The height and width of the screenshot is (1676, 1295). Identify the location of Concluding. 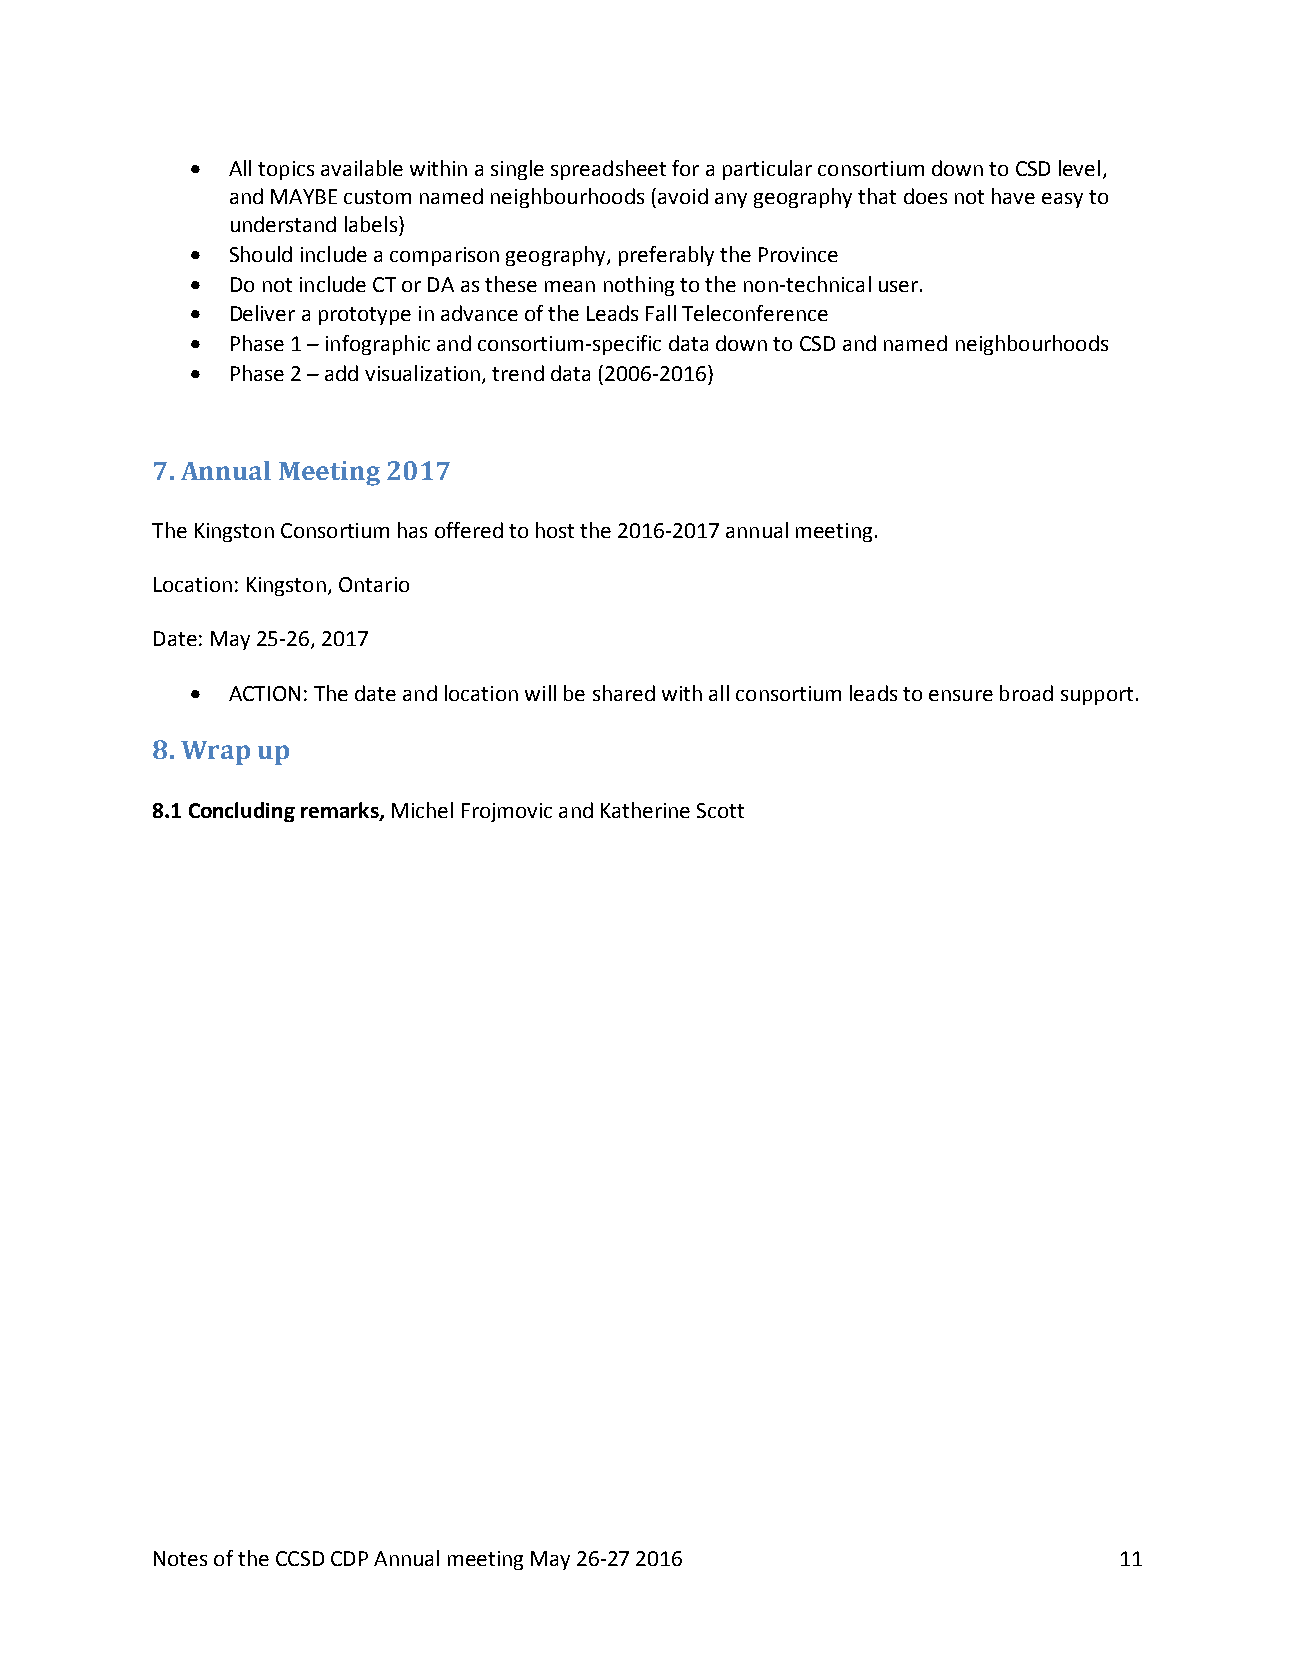
(242, 812).
